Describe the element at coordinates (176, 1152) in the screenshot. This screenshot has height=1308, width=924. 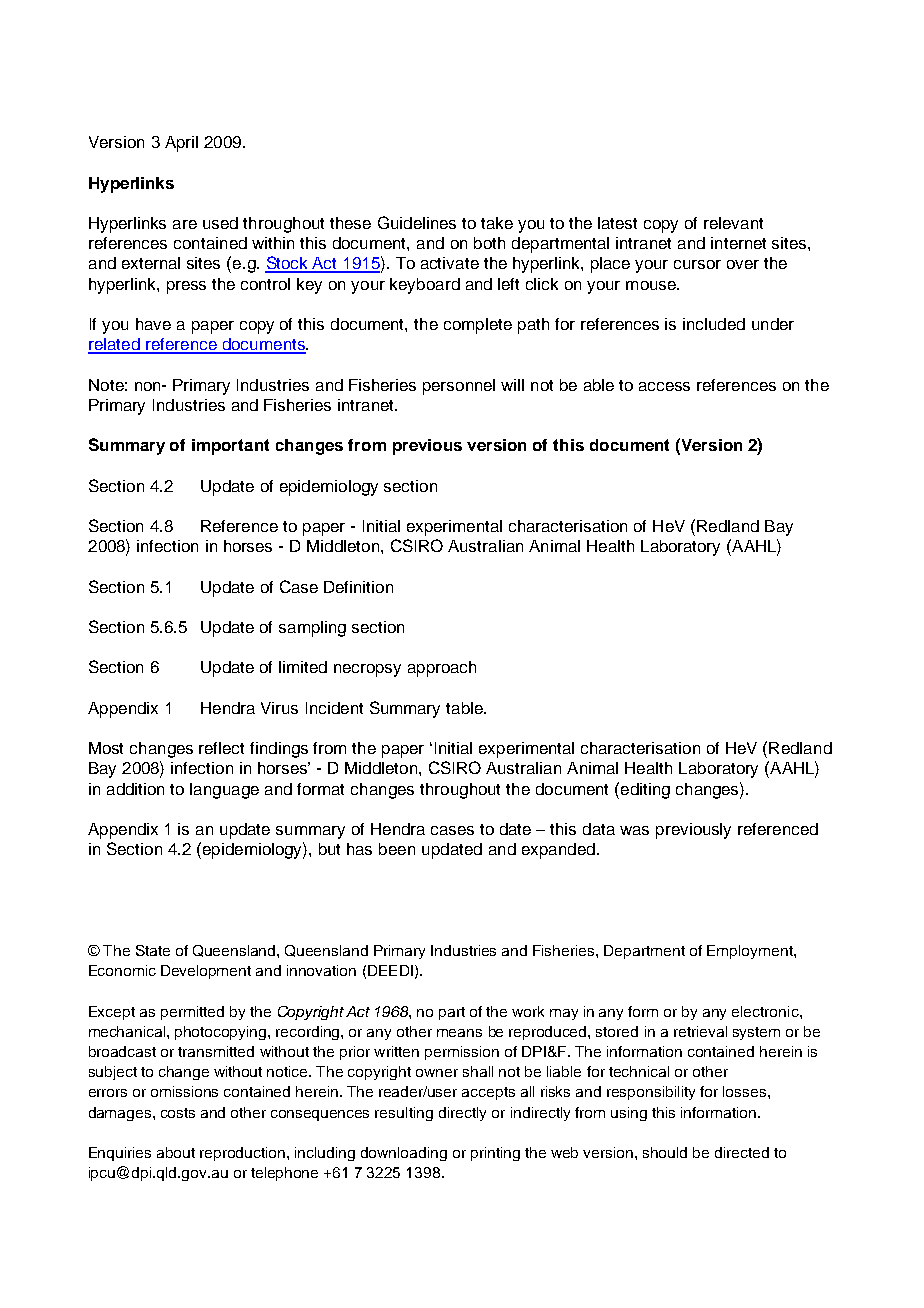
I see `about` at that location.
